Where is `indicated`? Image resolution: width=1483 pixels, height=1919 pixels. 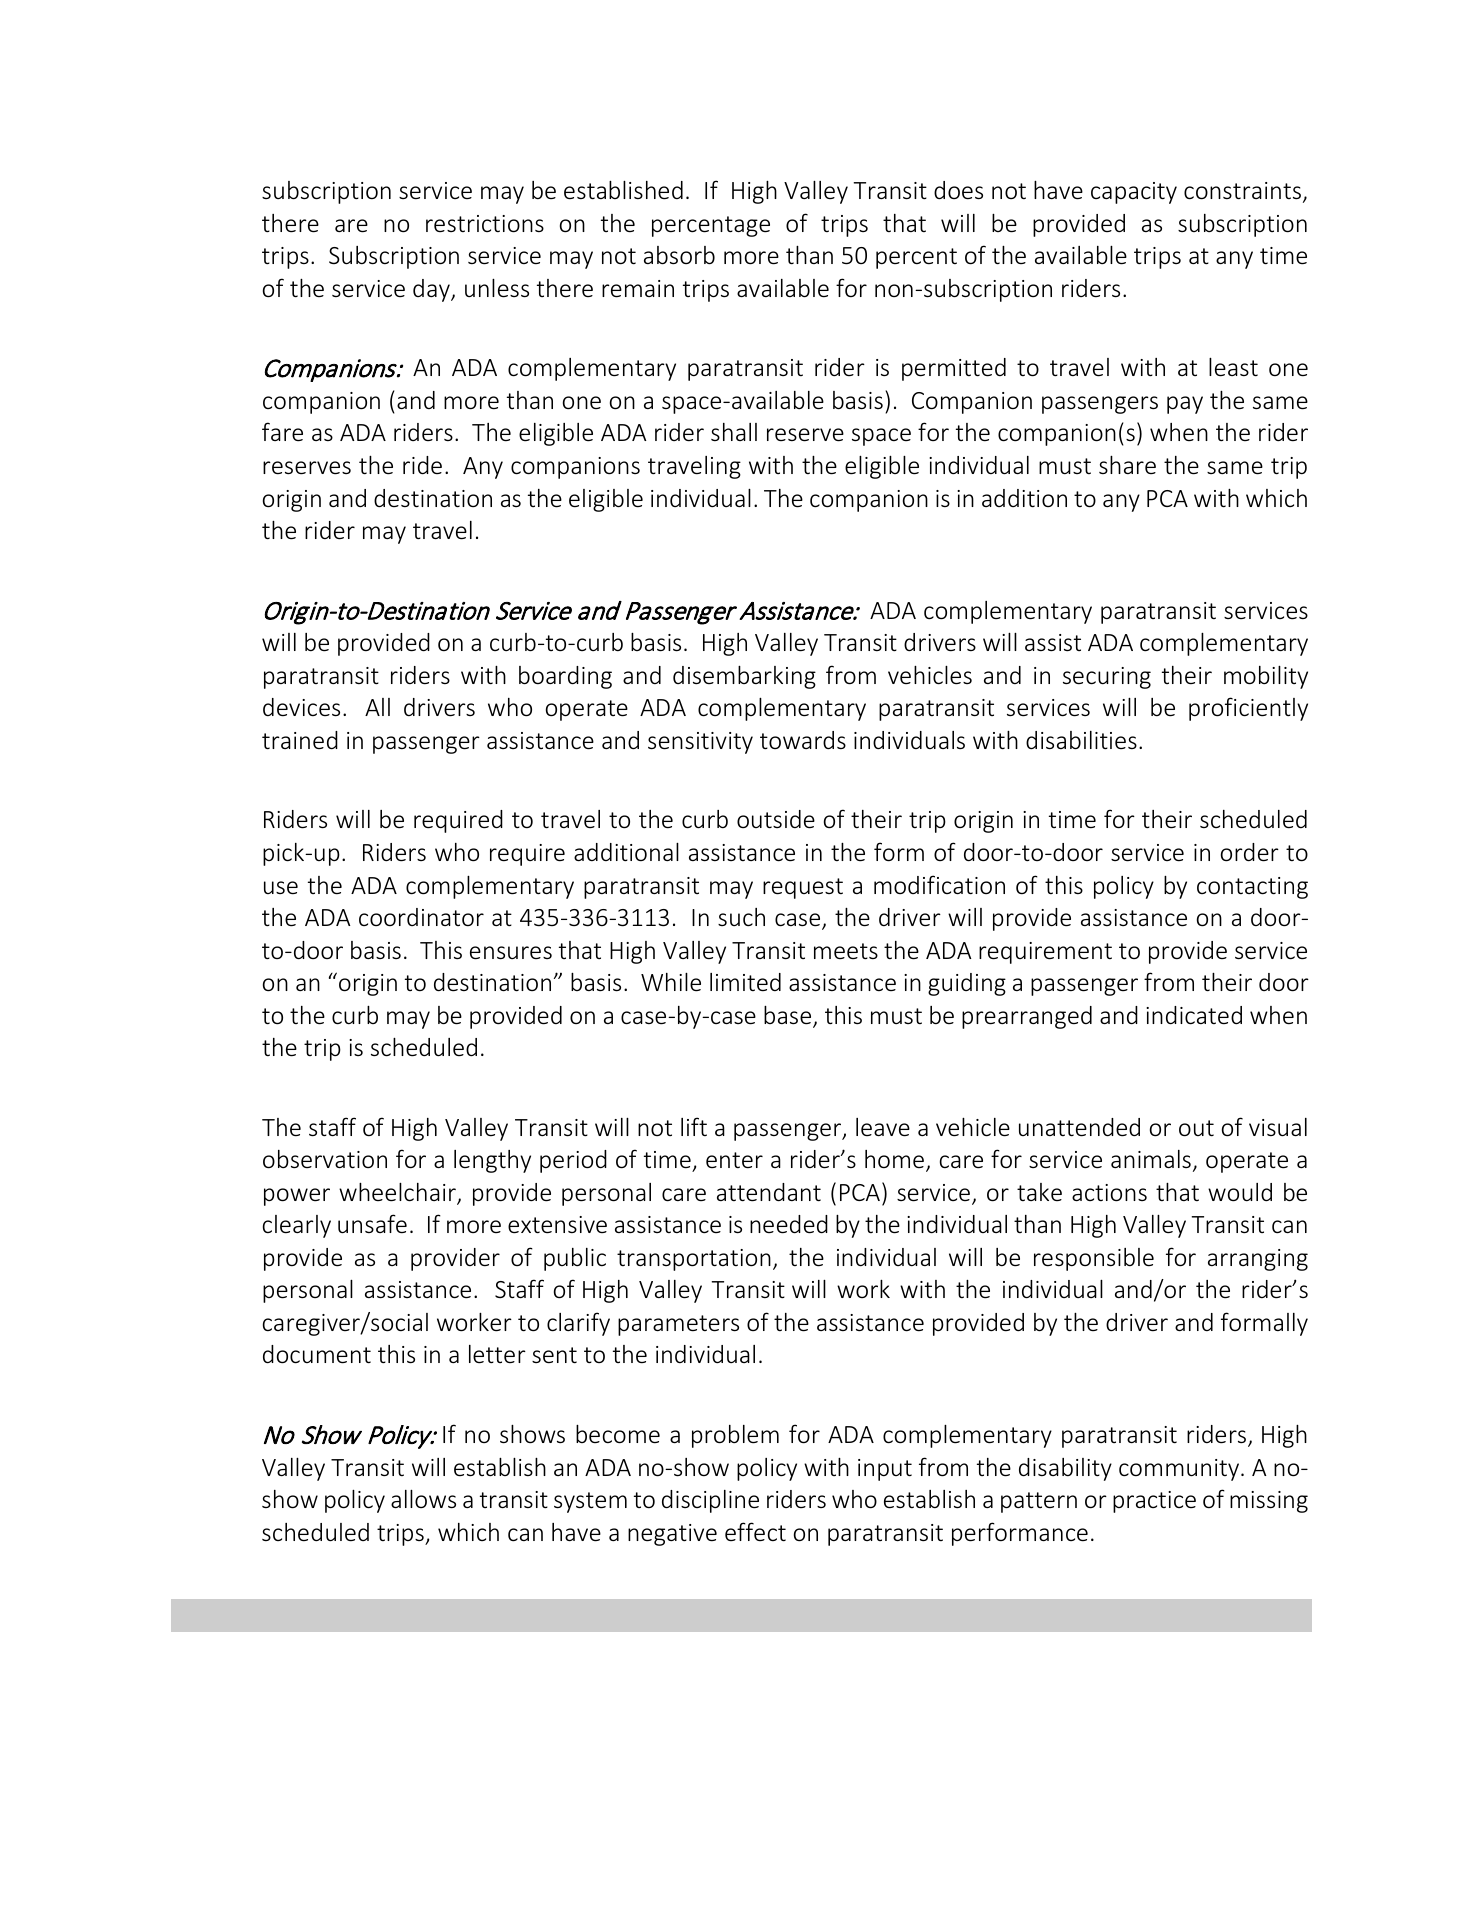
indicated is located at coordinates (1194, 1015).
